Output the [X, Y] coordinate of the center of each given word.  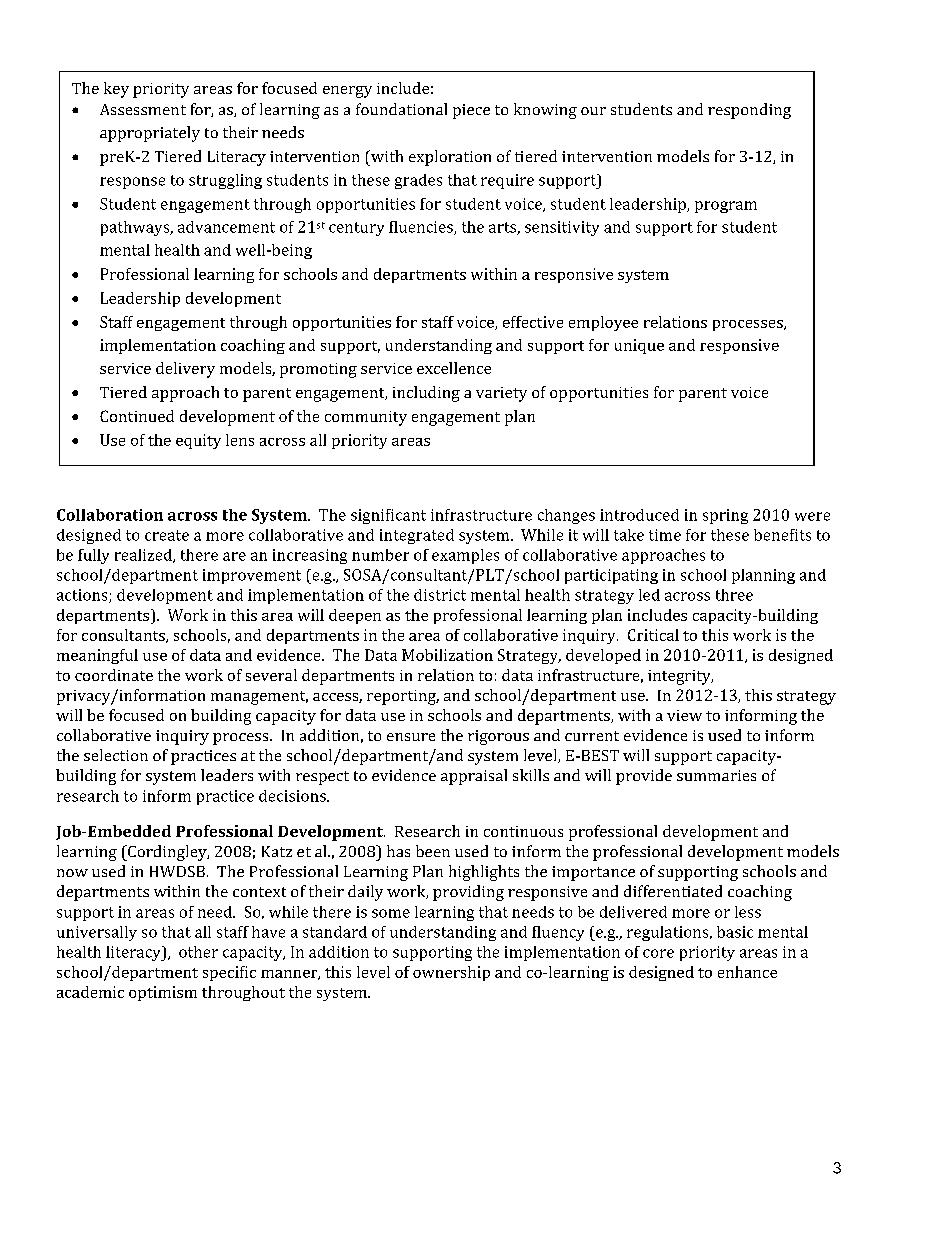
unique [639, 346]
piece [471, 111]
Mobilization [447, 655]
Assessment [143, 109]
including [426, 394]
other [198, 952]
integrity [680, 677]
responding [749, 111]
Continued [137, 416]
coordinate [114, 675]
